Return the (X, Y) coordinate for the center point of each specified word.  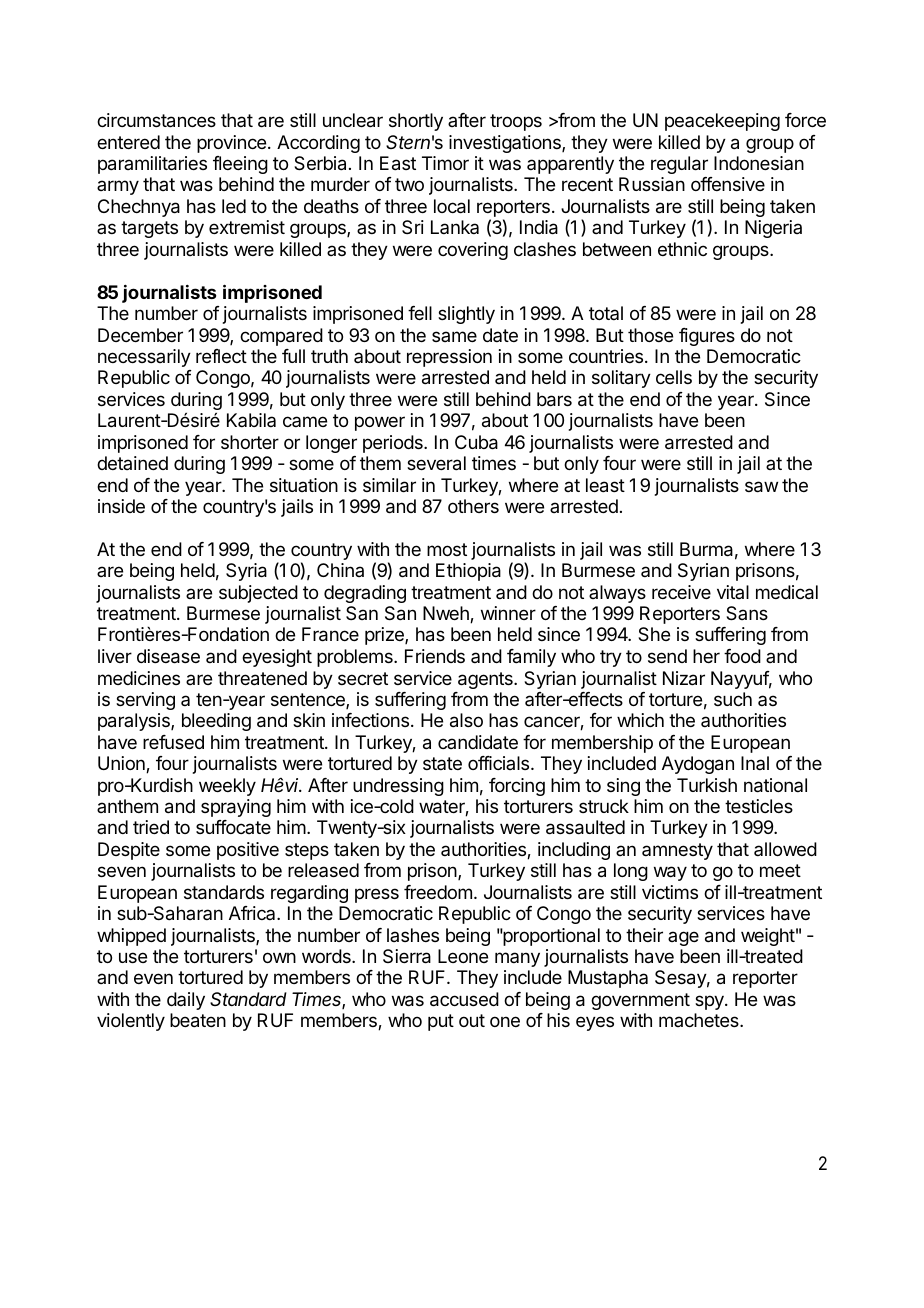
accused (464, 999)
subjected (258, 594)
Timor (445, 163)
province (231, 144)
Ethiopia (468, 572)
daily (186, 1001)
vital (733, 592)
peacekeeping (722, 122)
